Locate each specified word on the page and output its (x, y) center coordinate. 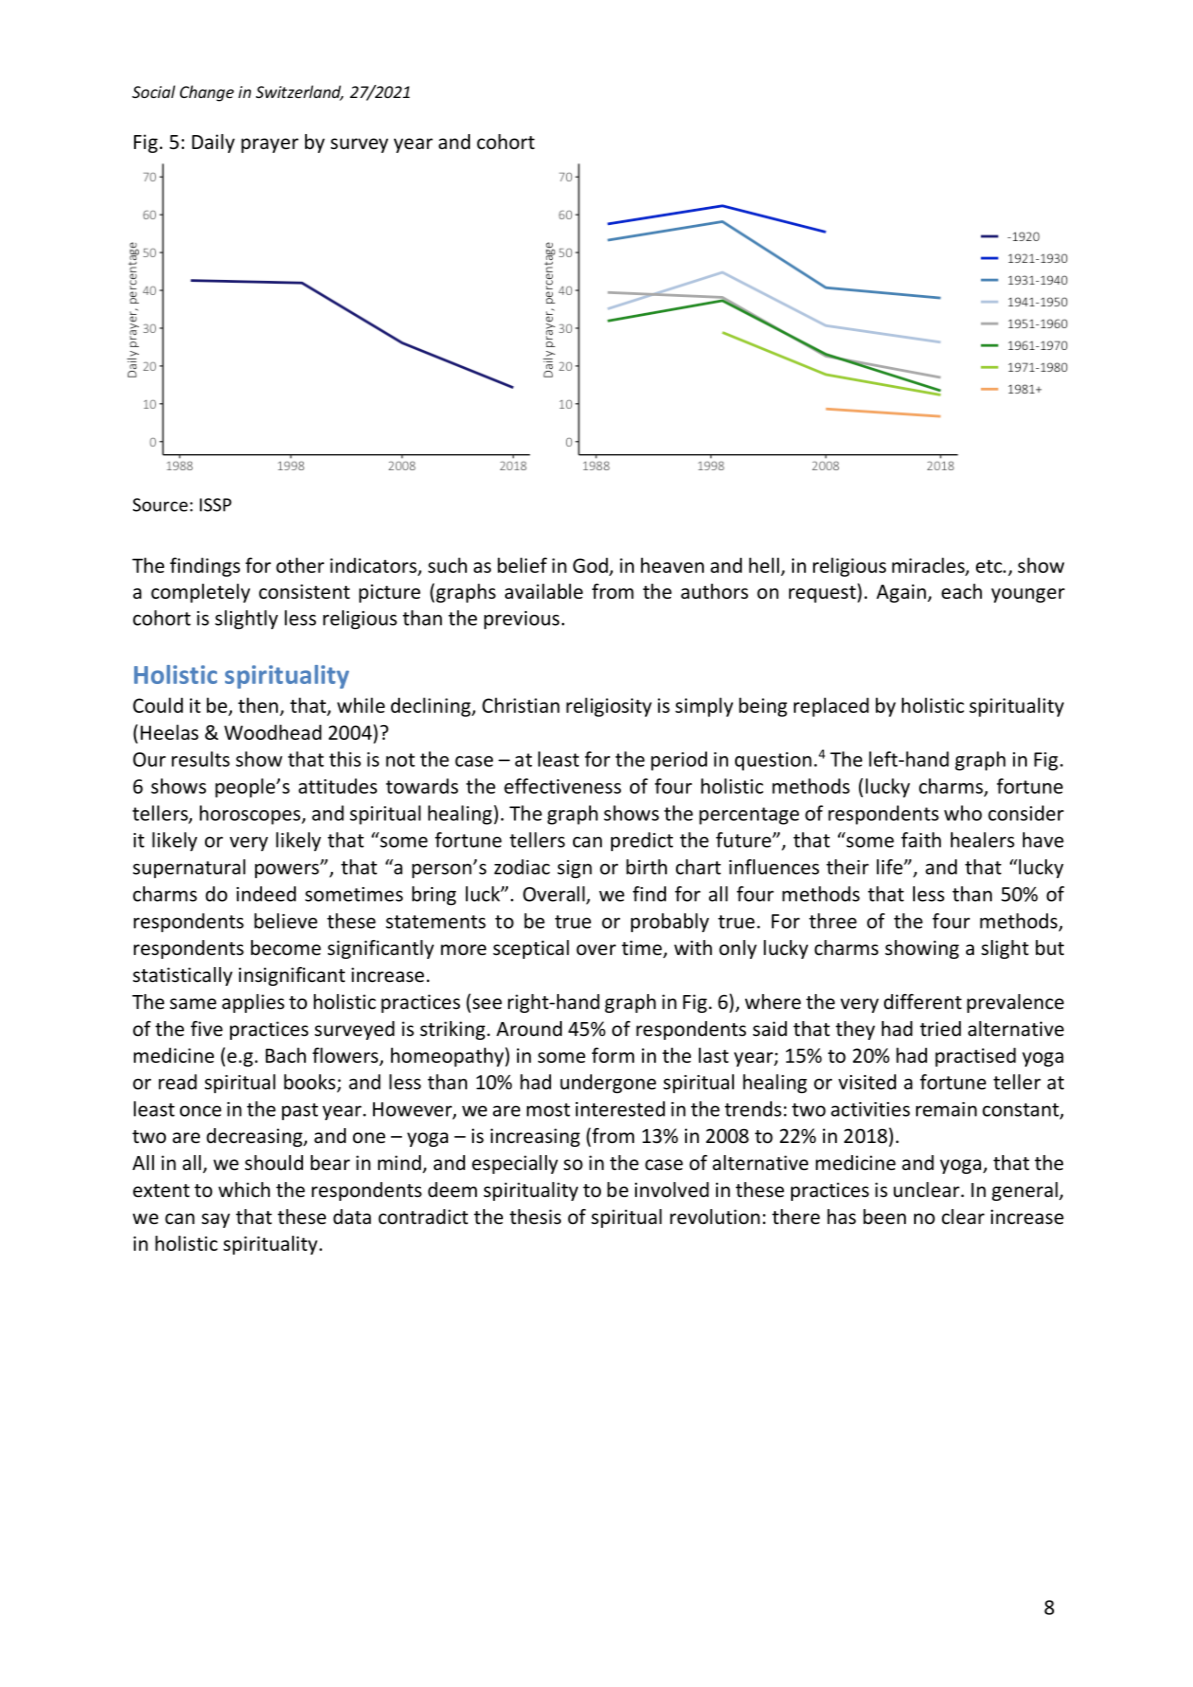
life (891, 867)
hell (764, 565)
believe (285, 921)
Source (160, 505)
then (258, 705)
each (961, 591)
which (244, 1189)
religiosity (609, 707)
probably (670, 922)
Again (901, 593)
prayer (270, 145)
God (591, 566)
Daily (213, 143)
